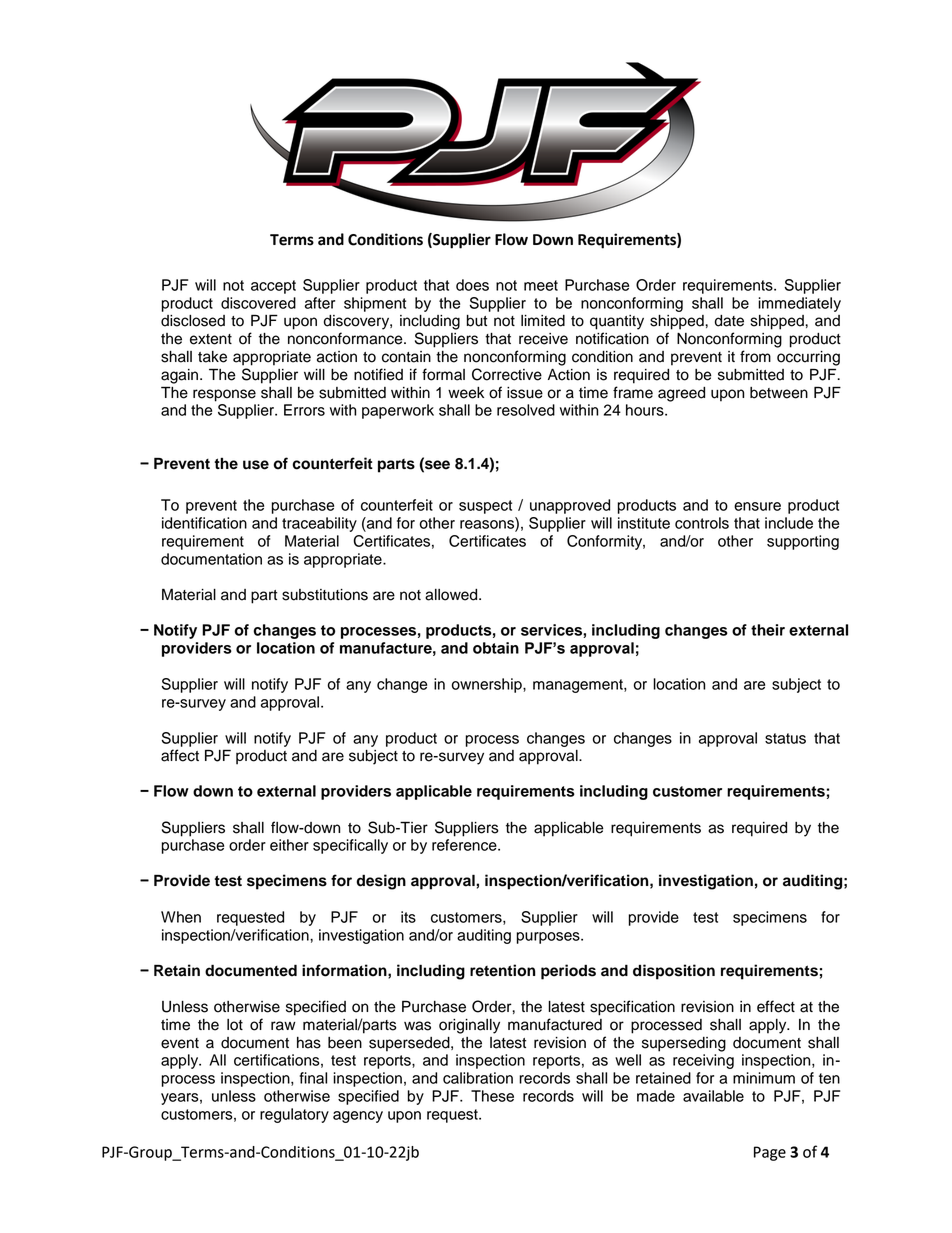  I want to click on either, so click(289, 845).
